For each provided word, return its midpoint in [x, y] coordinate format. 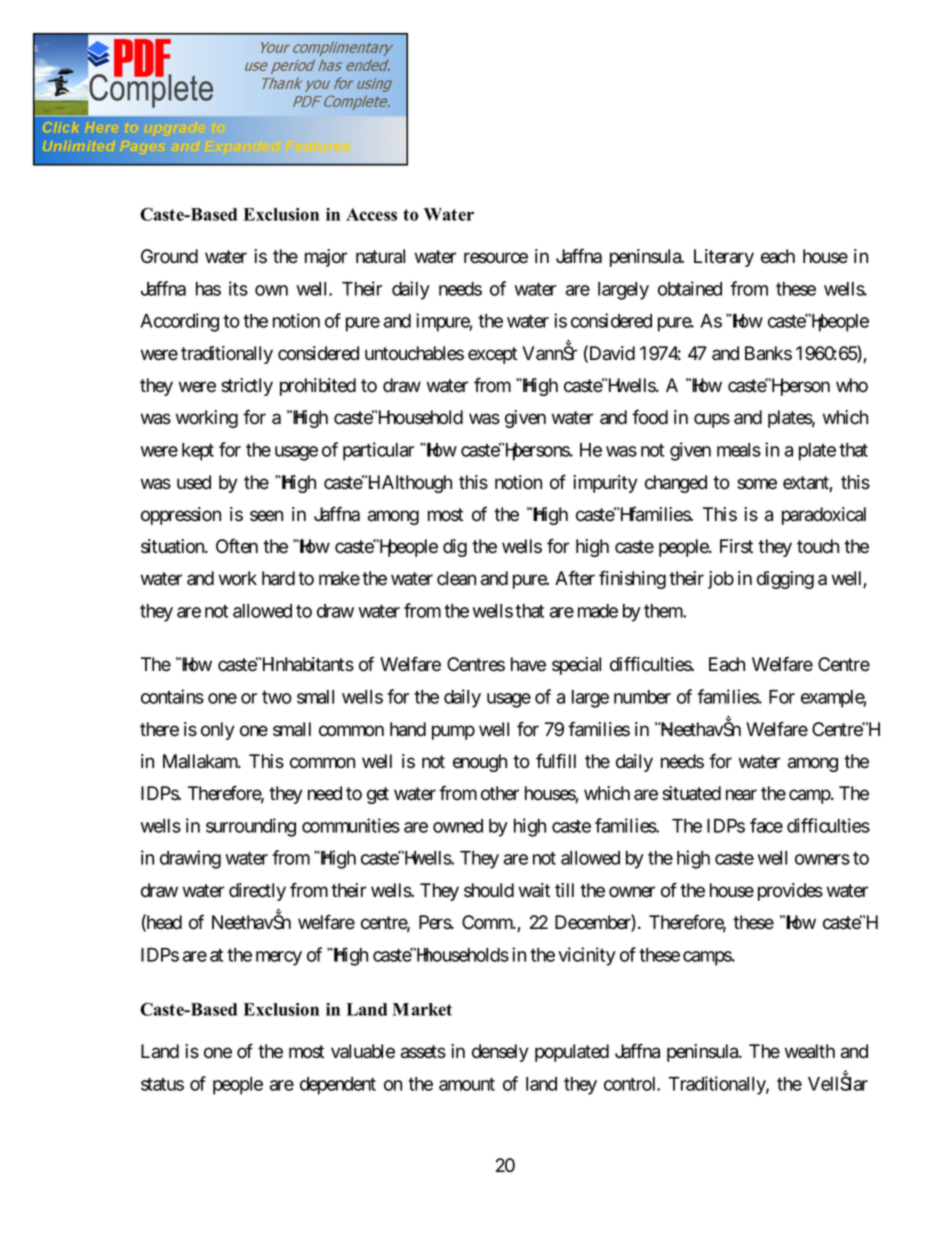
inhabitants [311, 664]
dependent [338, 1086]
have [528, 664]
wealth [810, 1051]
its [238, 288]
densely [500, 1053]
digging [785, 580]
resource [496, 258]
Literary [724, 258]
